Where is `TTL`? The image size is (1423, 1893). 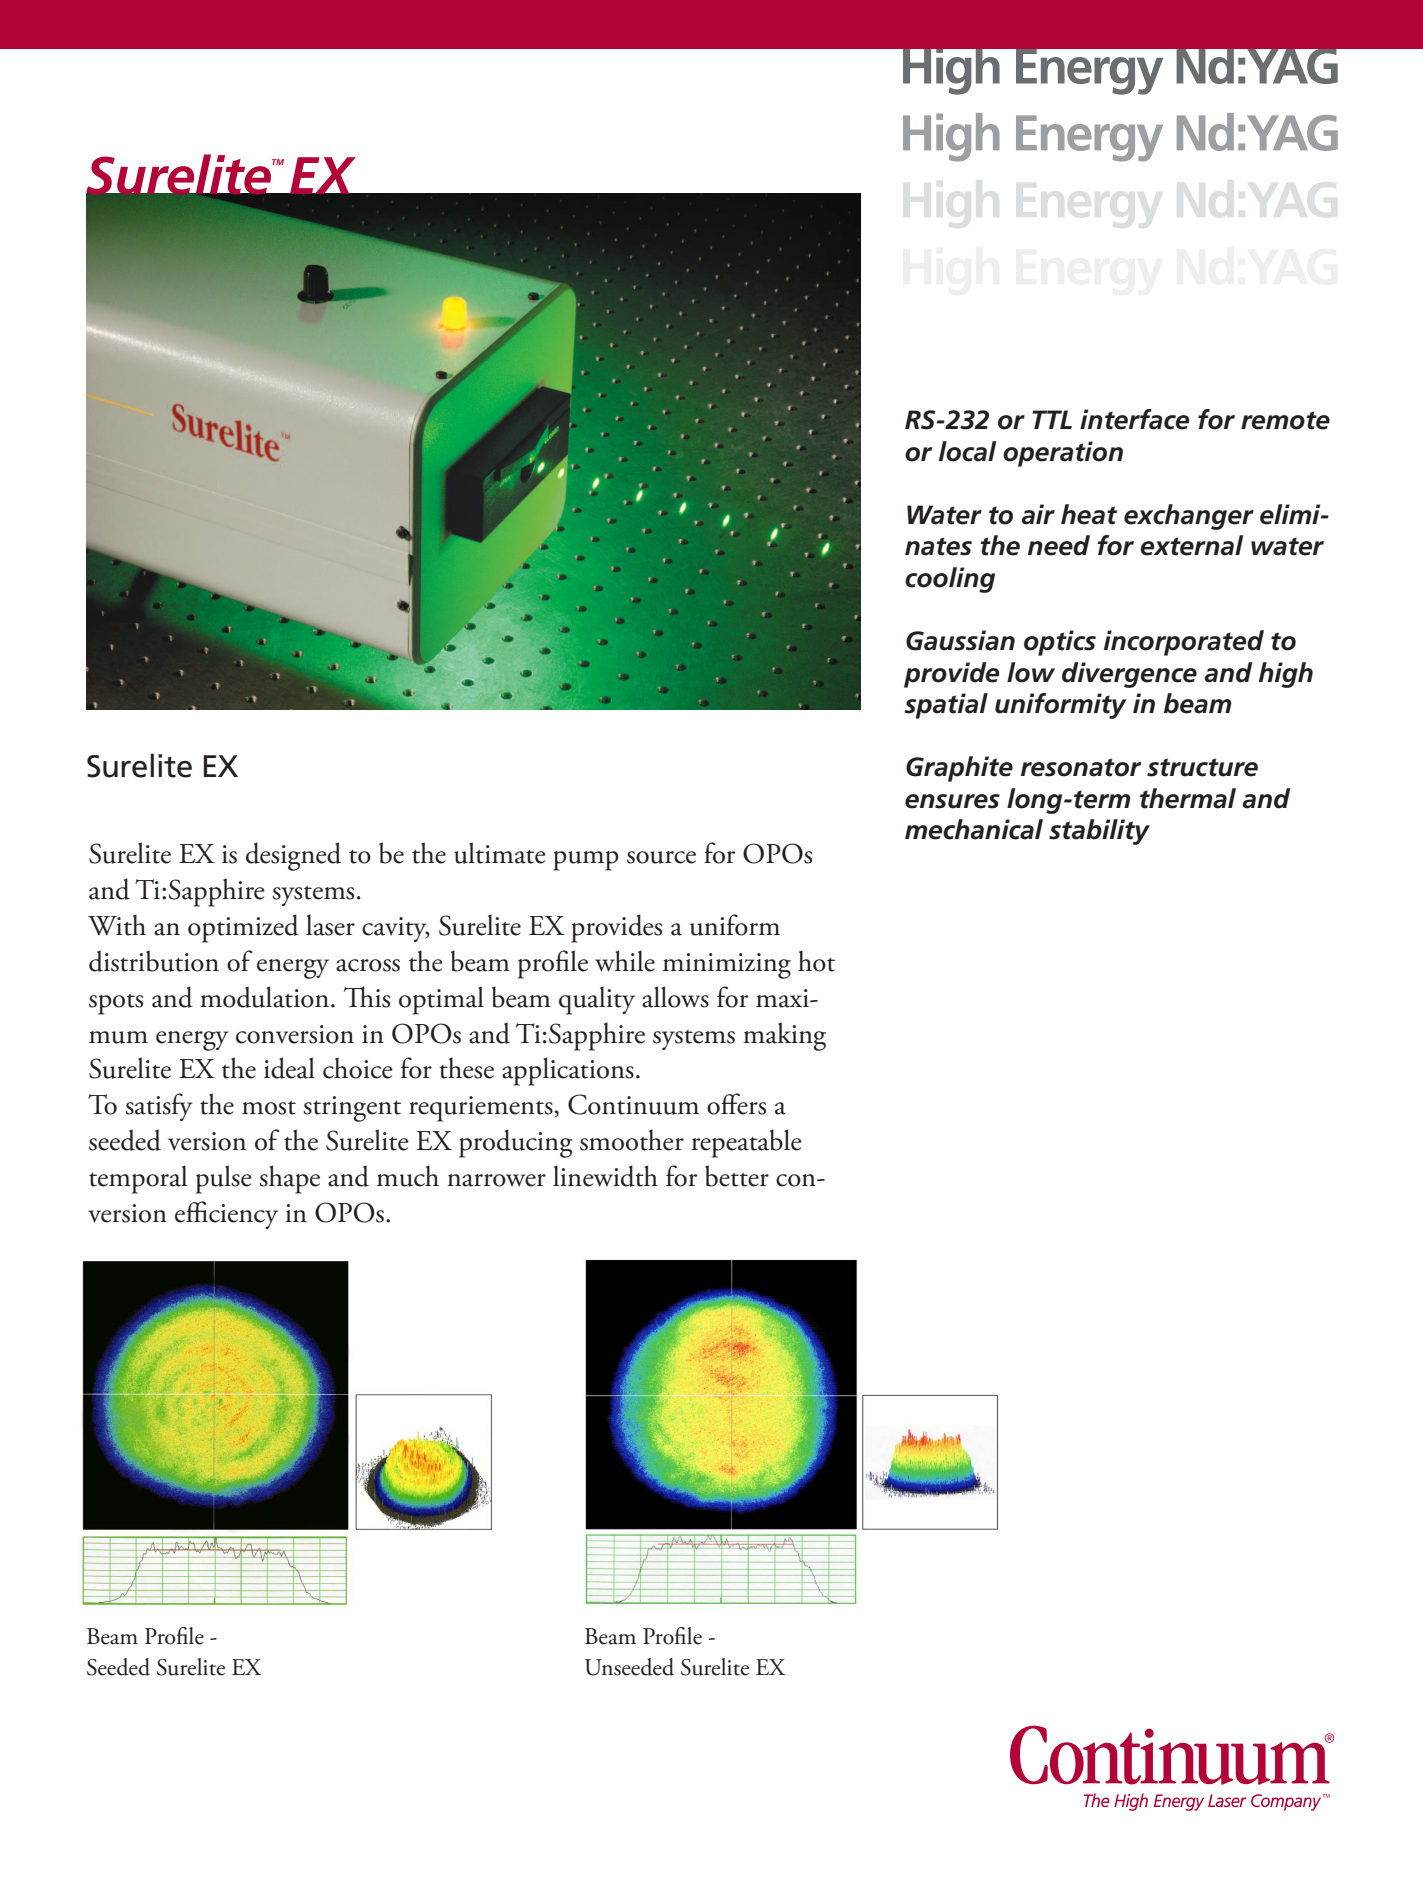
TTL is located at coordinates (1052, 419).
